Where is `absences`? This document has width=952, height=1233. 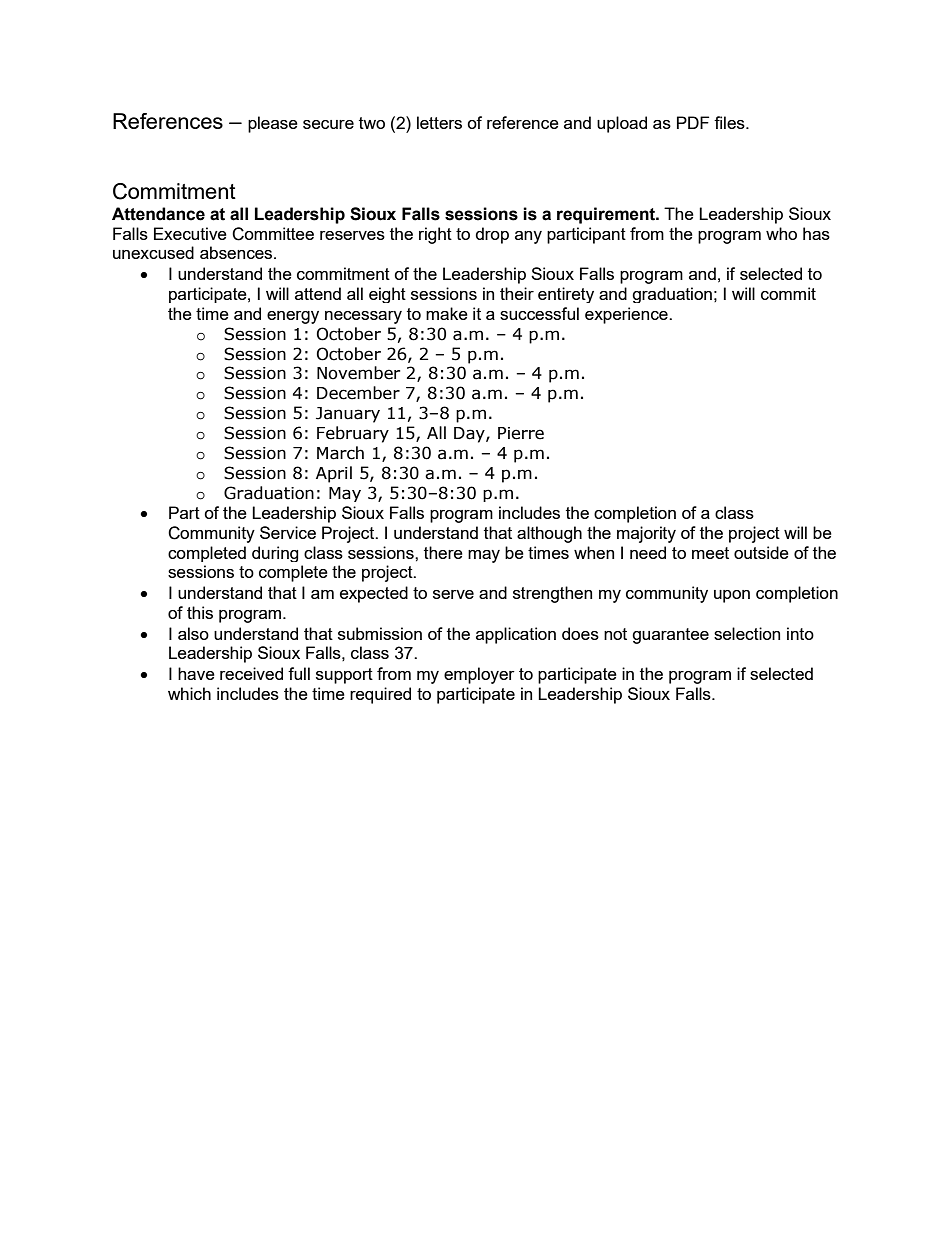 absences is located at coordinates (237, 252).
